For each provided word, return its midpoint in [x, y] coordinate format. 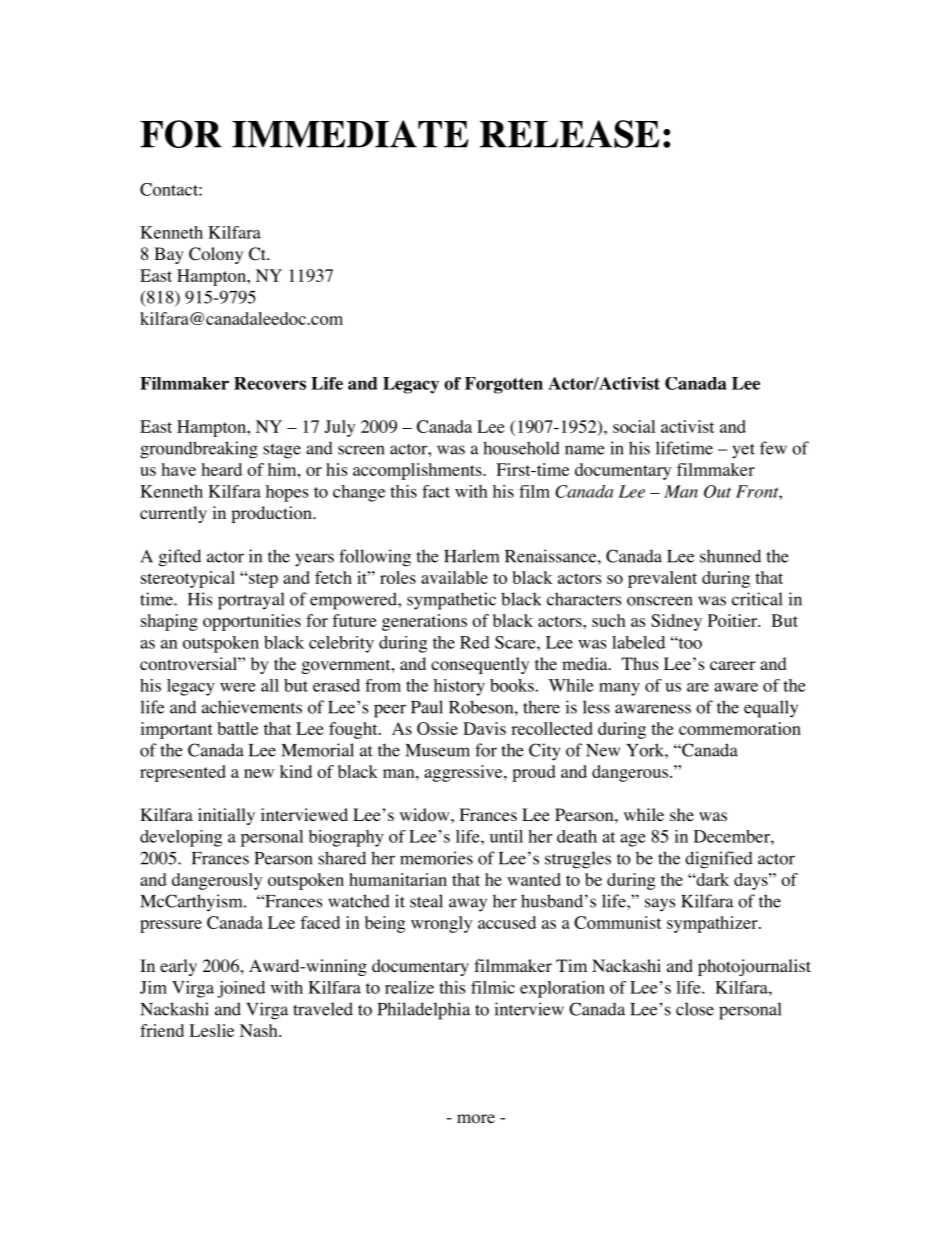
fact [436, 491]
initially [226, 816]
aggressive [464, 773]
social [634, 426]
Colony [216, 255]
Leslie [211, 1030]
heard [222, 469]
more [476, 1119]
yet [743, 451]
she [682, 814]
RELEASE [570, 134]
